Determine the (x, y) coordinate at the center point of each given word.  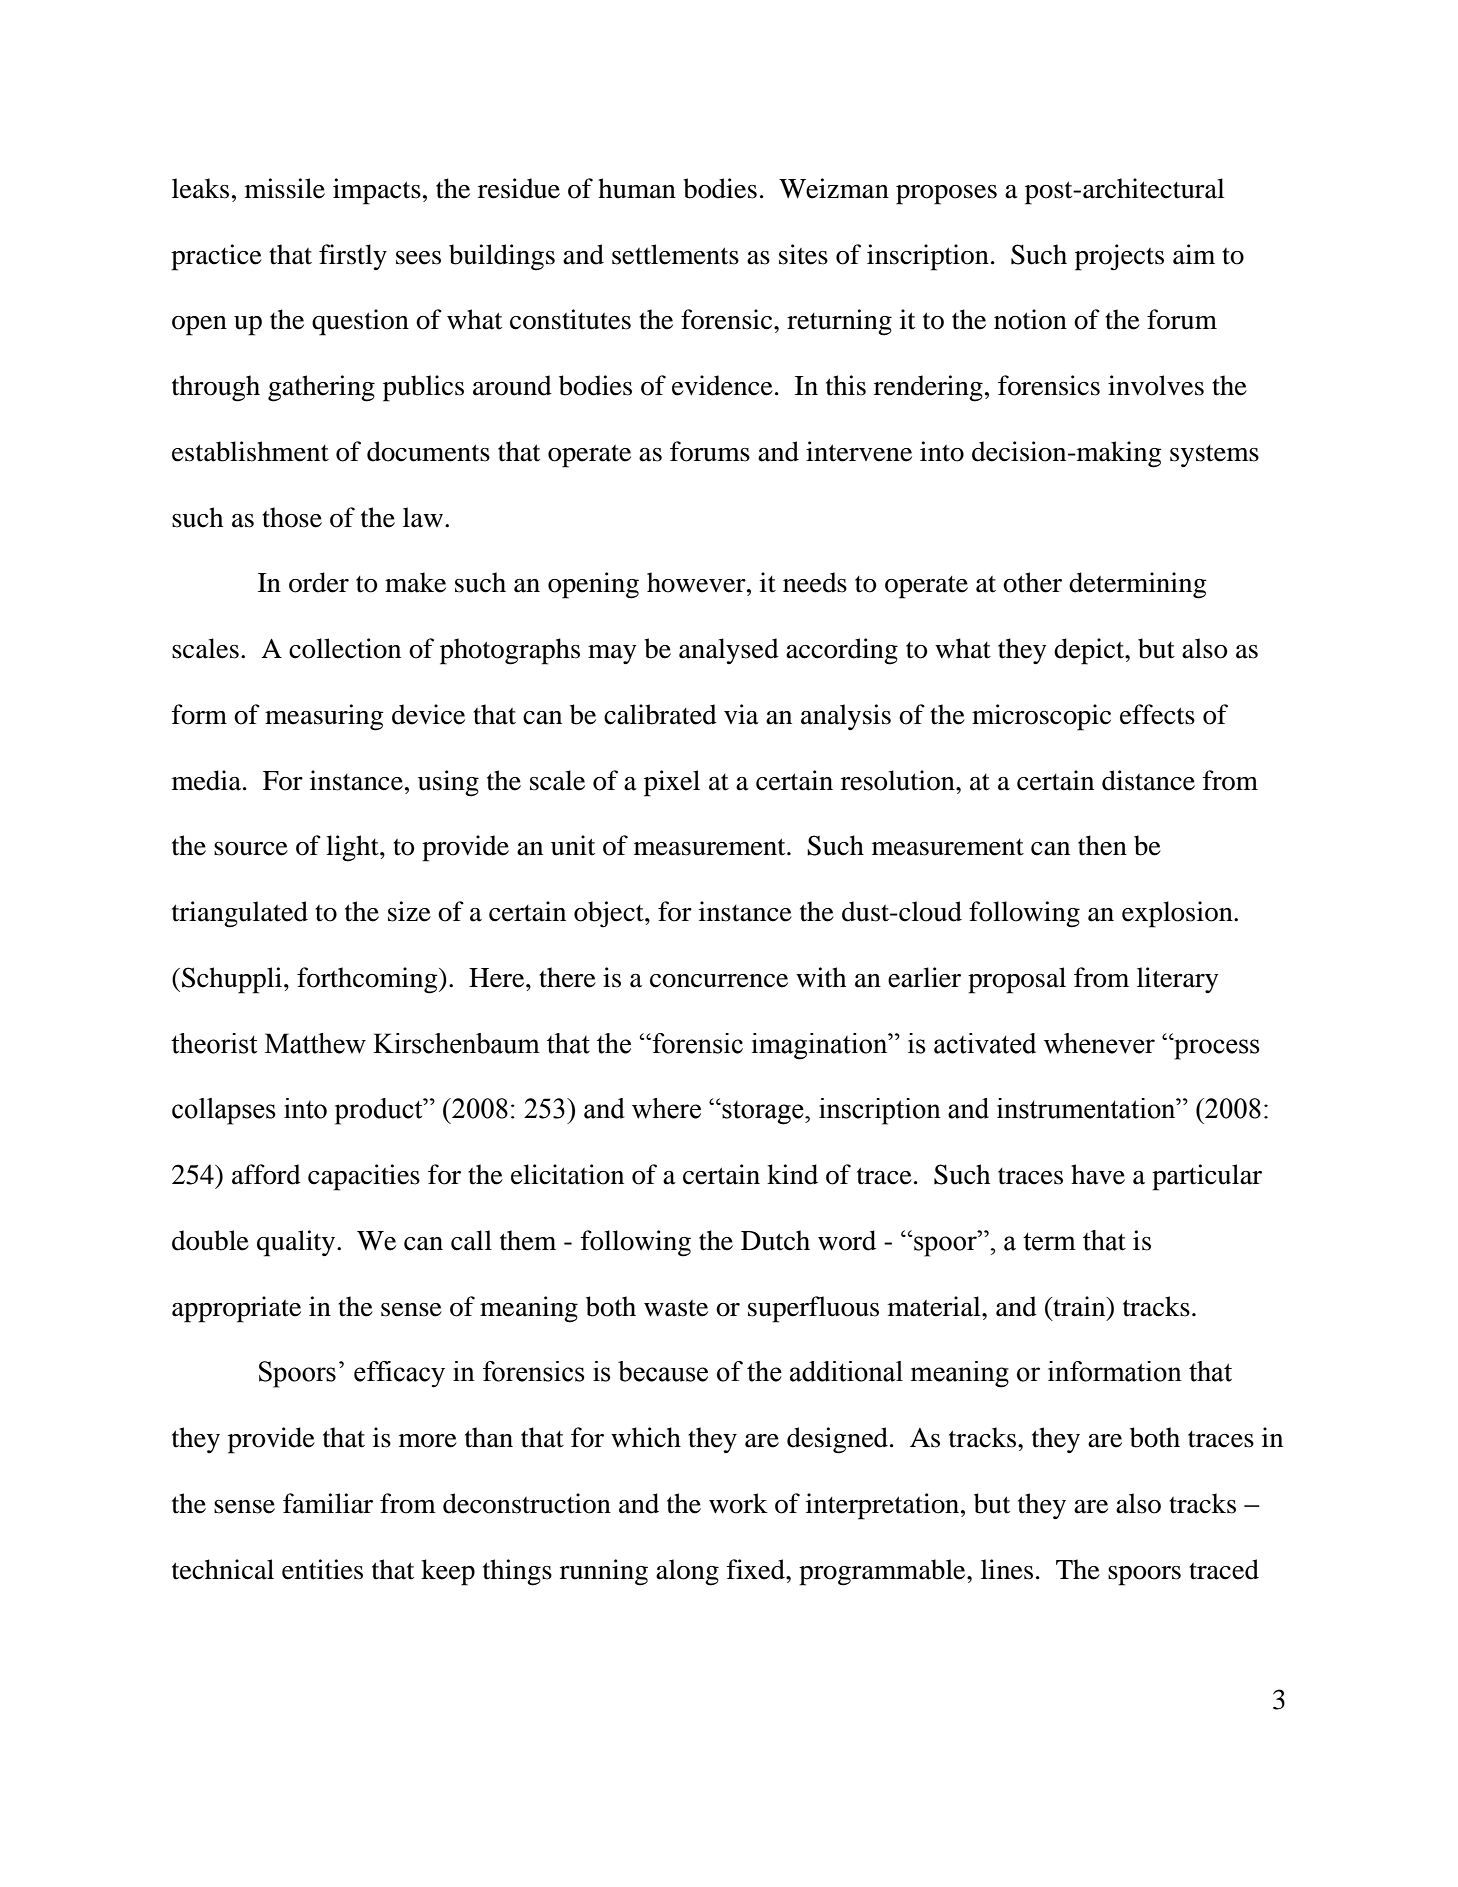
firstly (353, 257)
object (610, 914)
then (1102, 845)
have (1098, 1174)
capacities (364, 1177)
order (319, 582)
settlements (675, 254)
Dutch (775, 1240)
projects (1119, 257)
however (697, 582)
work (738, 1503)
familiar (328, 1503)
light (353, 848)
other (1032, 582)
